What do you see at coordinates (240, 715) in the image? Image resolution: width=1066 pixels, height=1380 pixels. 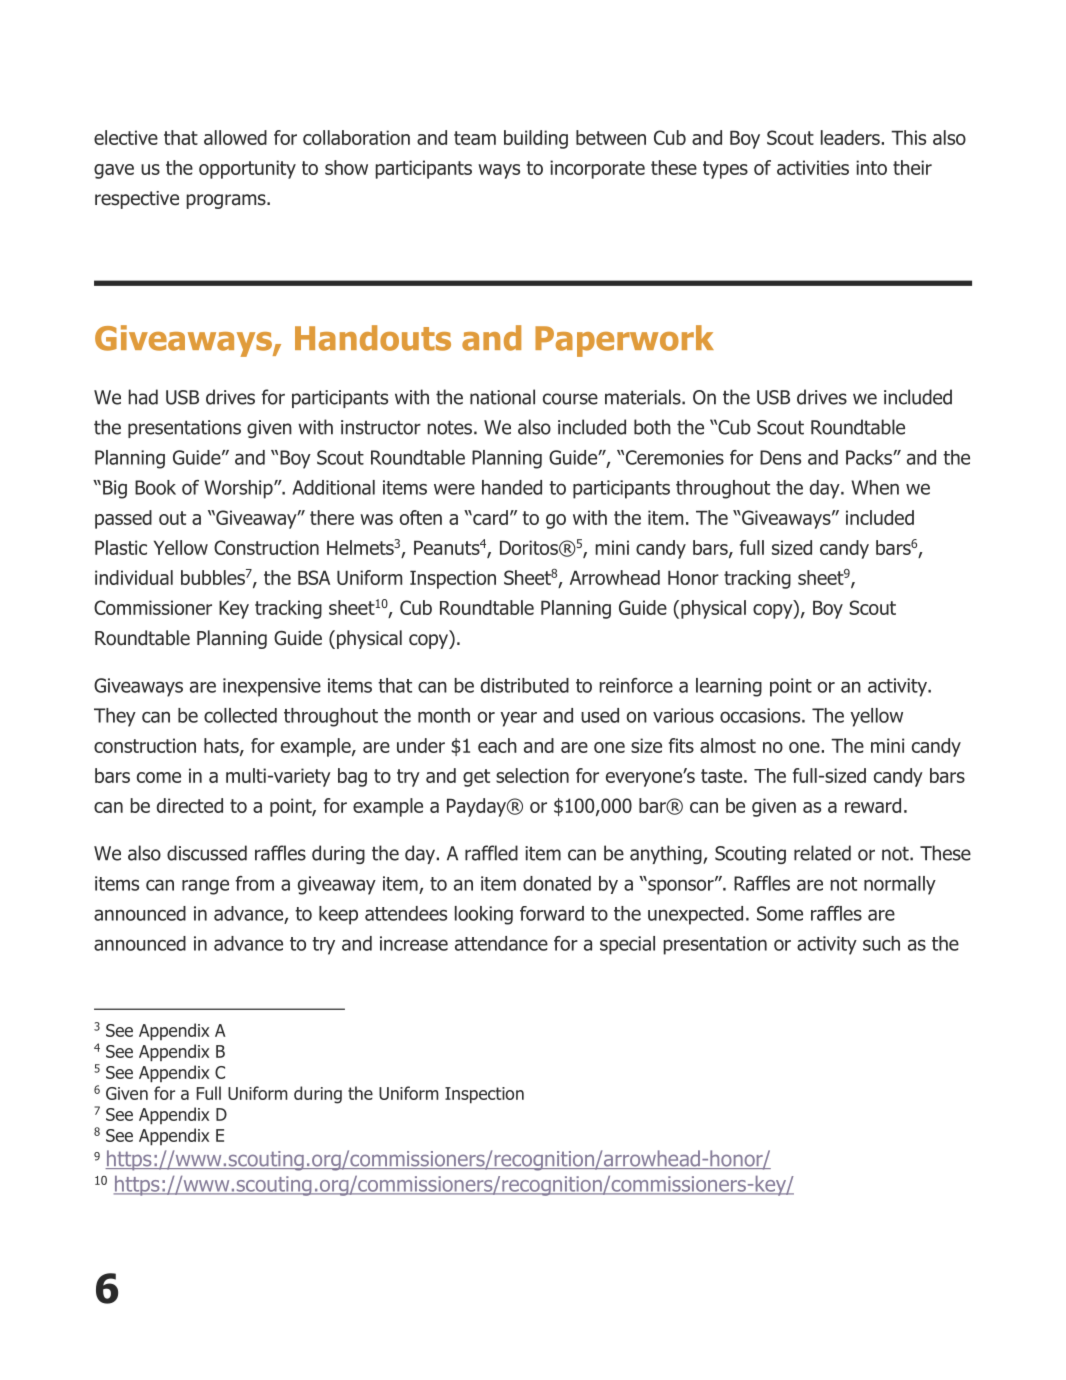 I see `collected` at bounding box center [240, 715].
